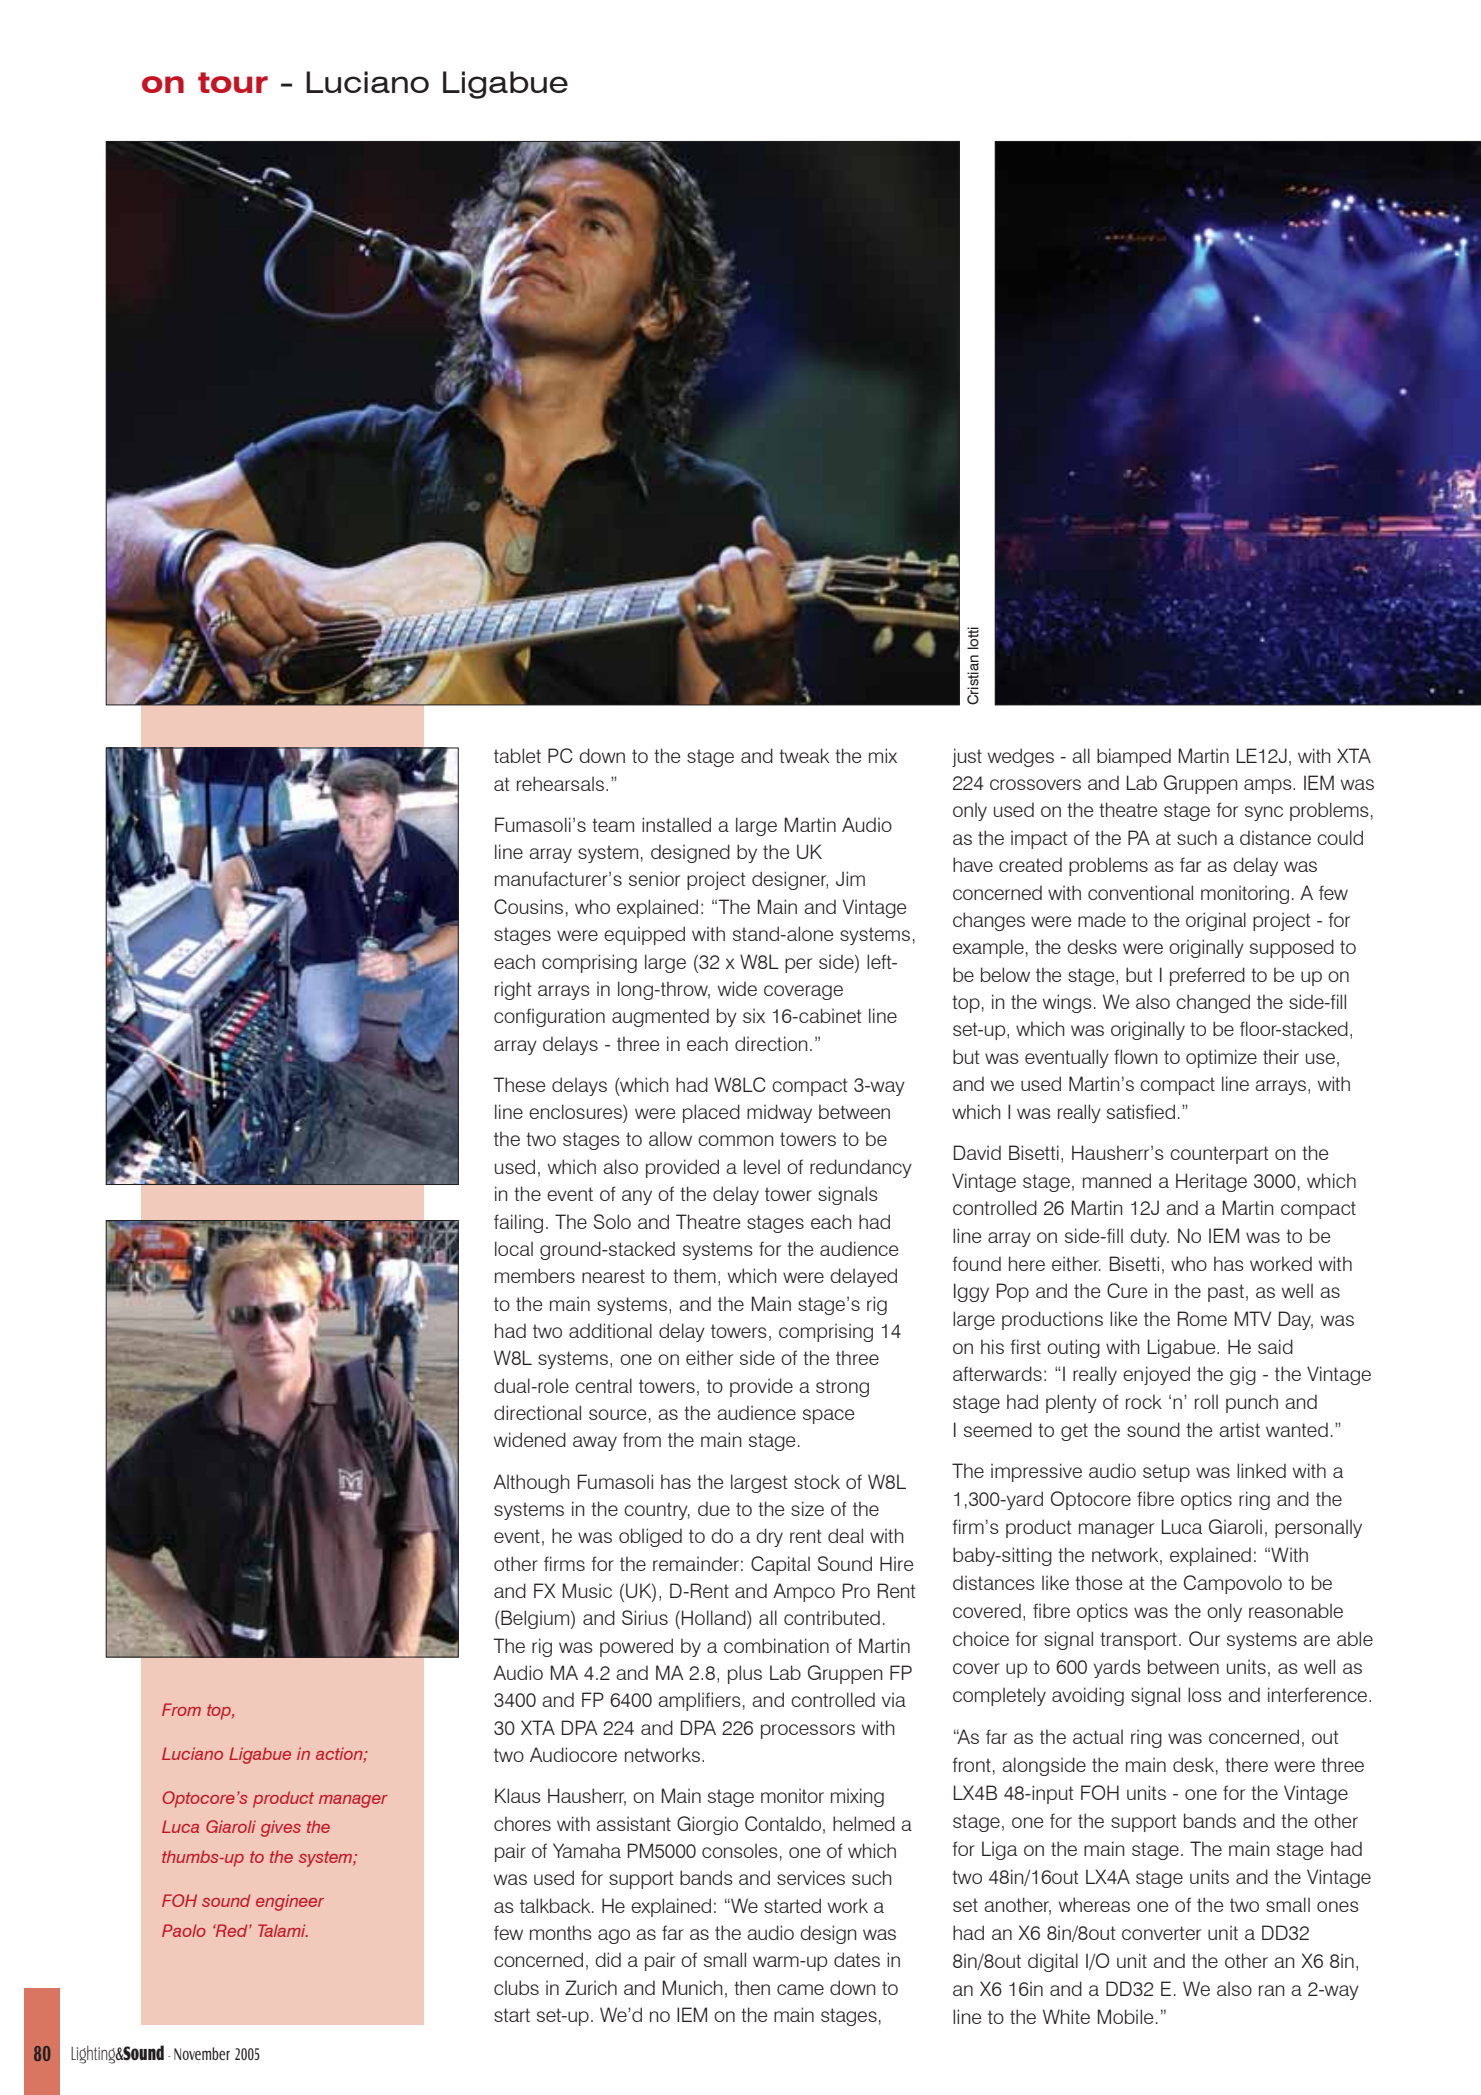  What do you see at coordinates (233, 82) in the document?
I see `tour` at bounding box center [233, 82].
